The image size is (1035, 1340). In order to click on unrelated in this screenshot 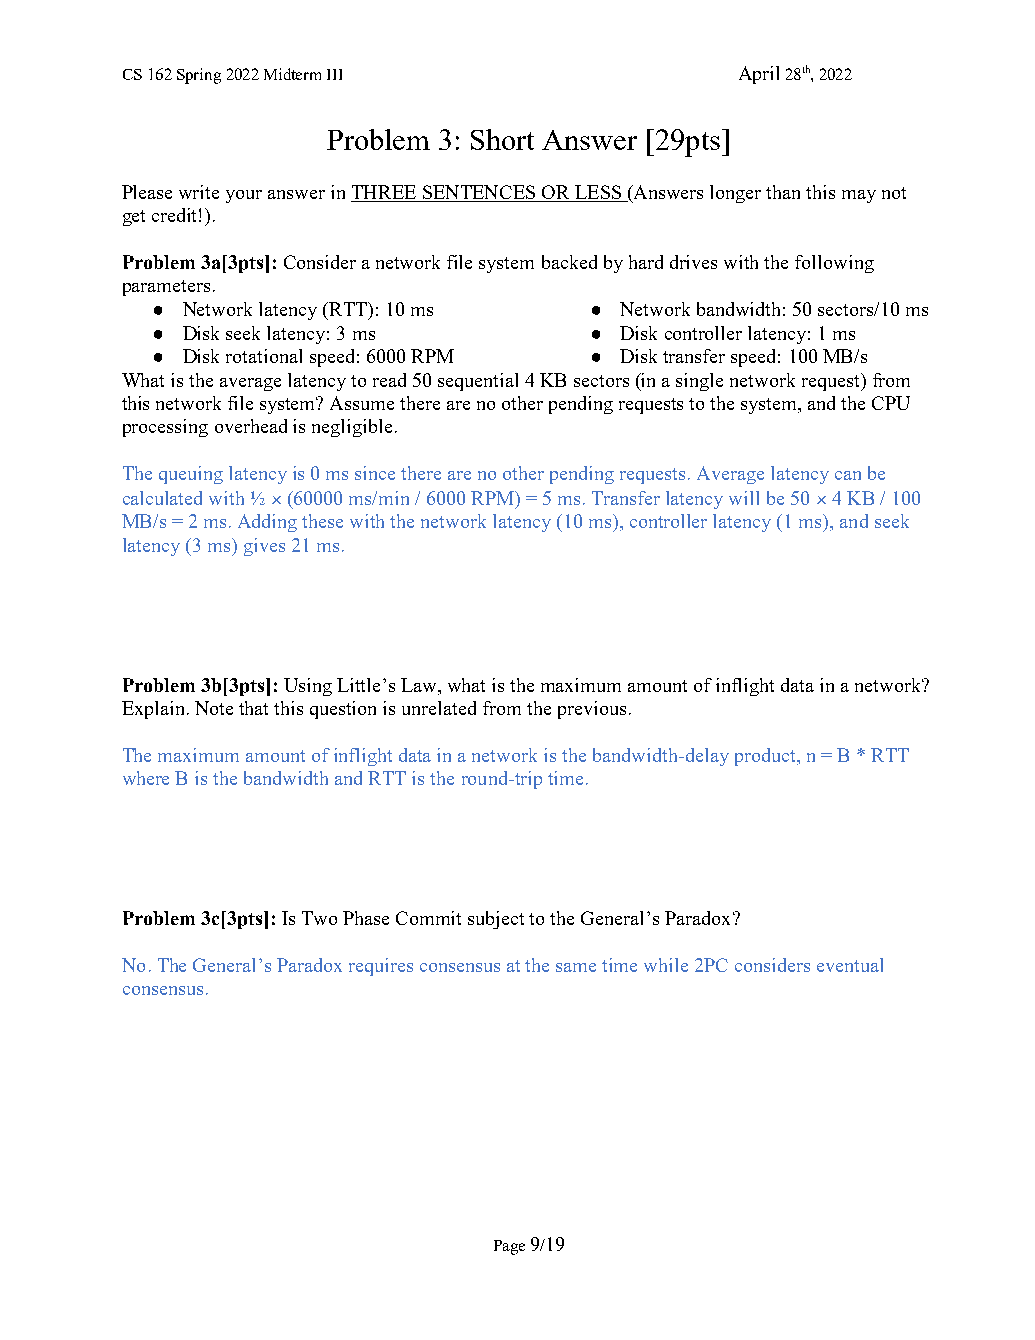, I will do `click(439, 708)`.
